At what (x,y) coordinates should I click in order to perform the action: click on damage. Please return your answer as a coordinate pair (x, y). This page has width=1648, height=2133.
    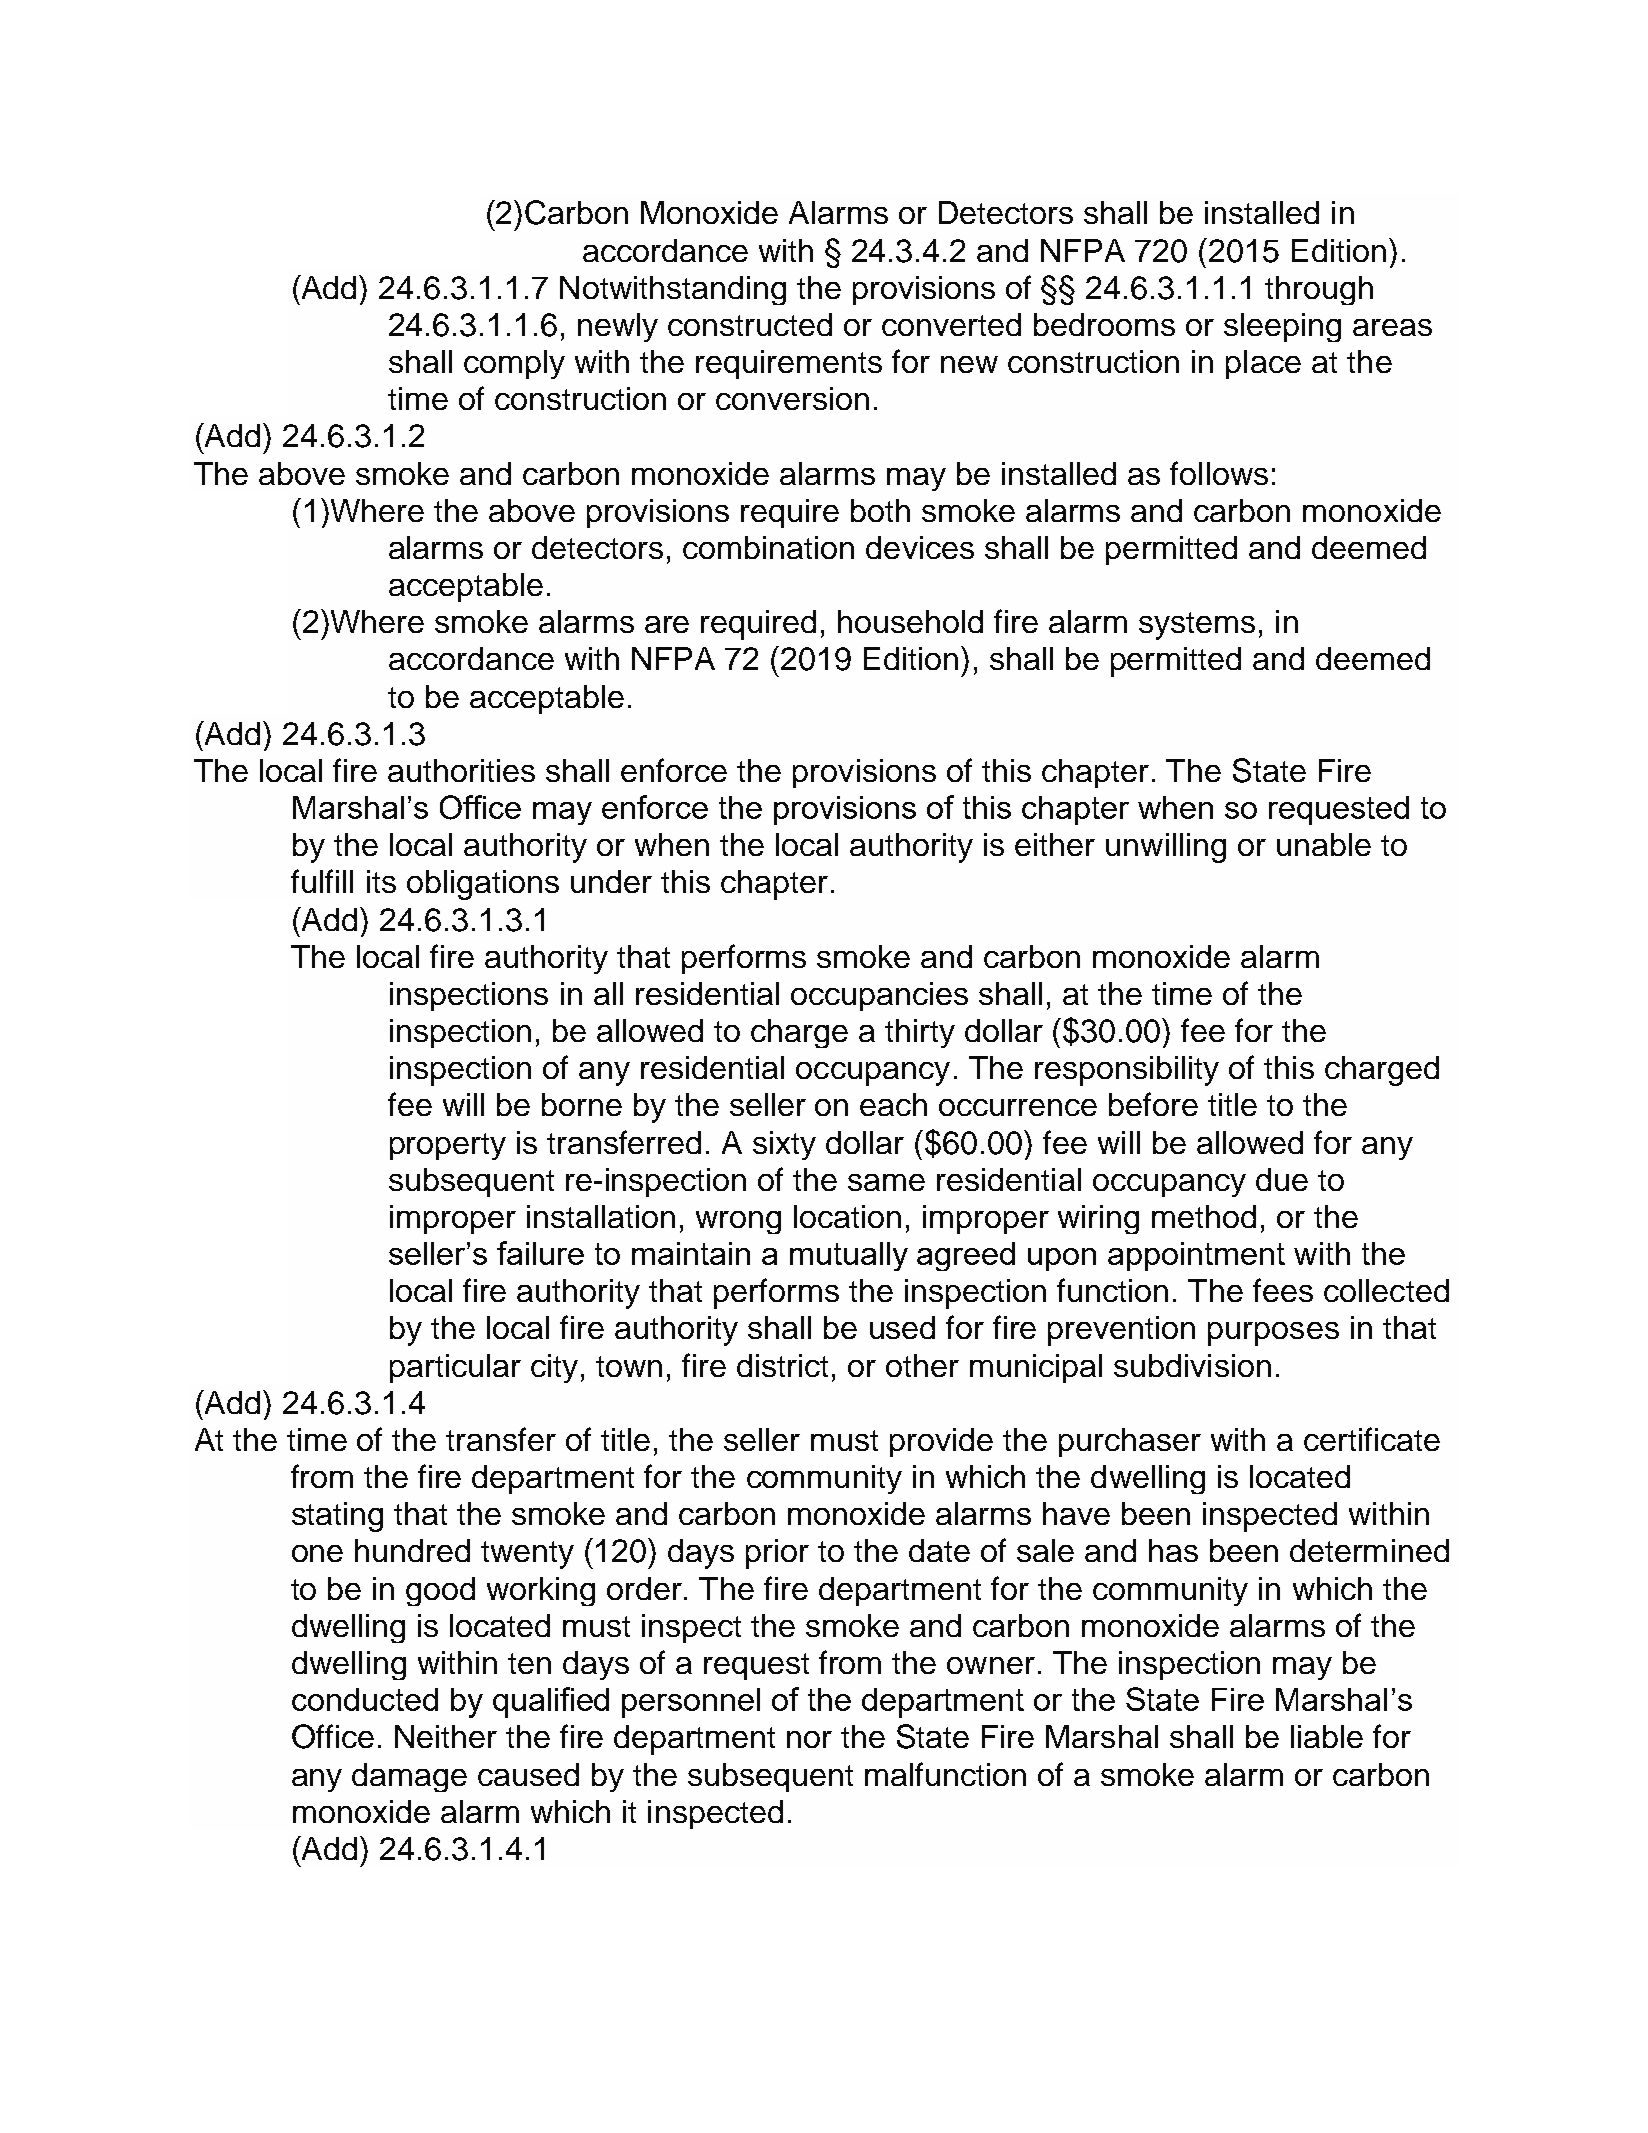
    Looking at the image, I should click on (409, 1777).
